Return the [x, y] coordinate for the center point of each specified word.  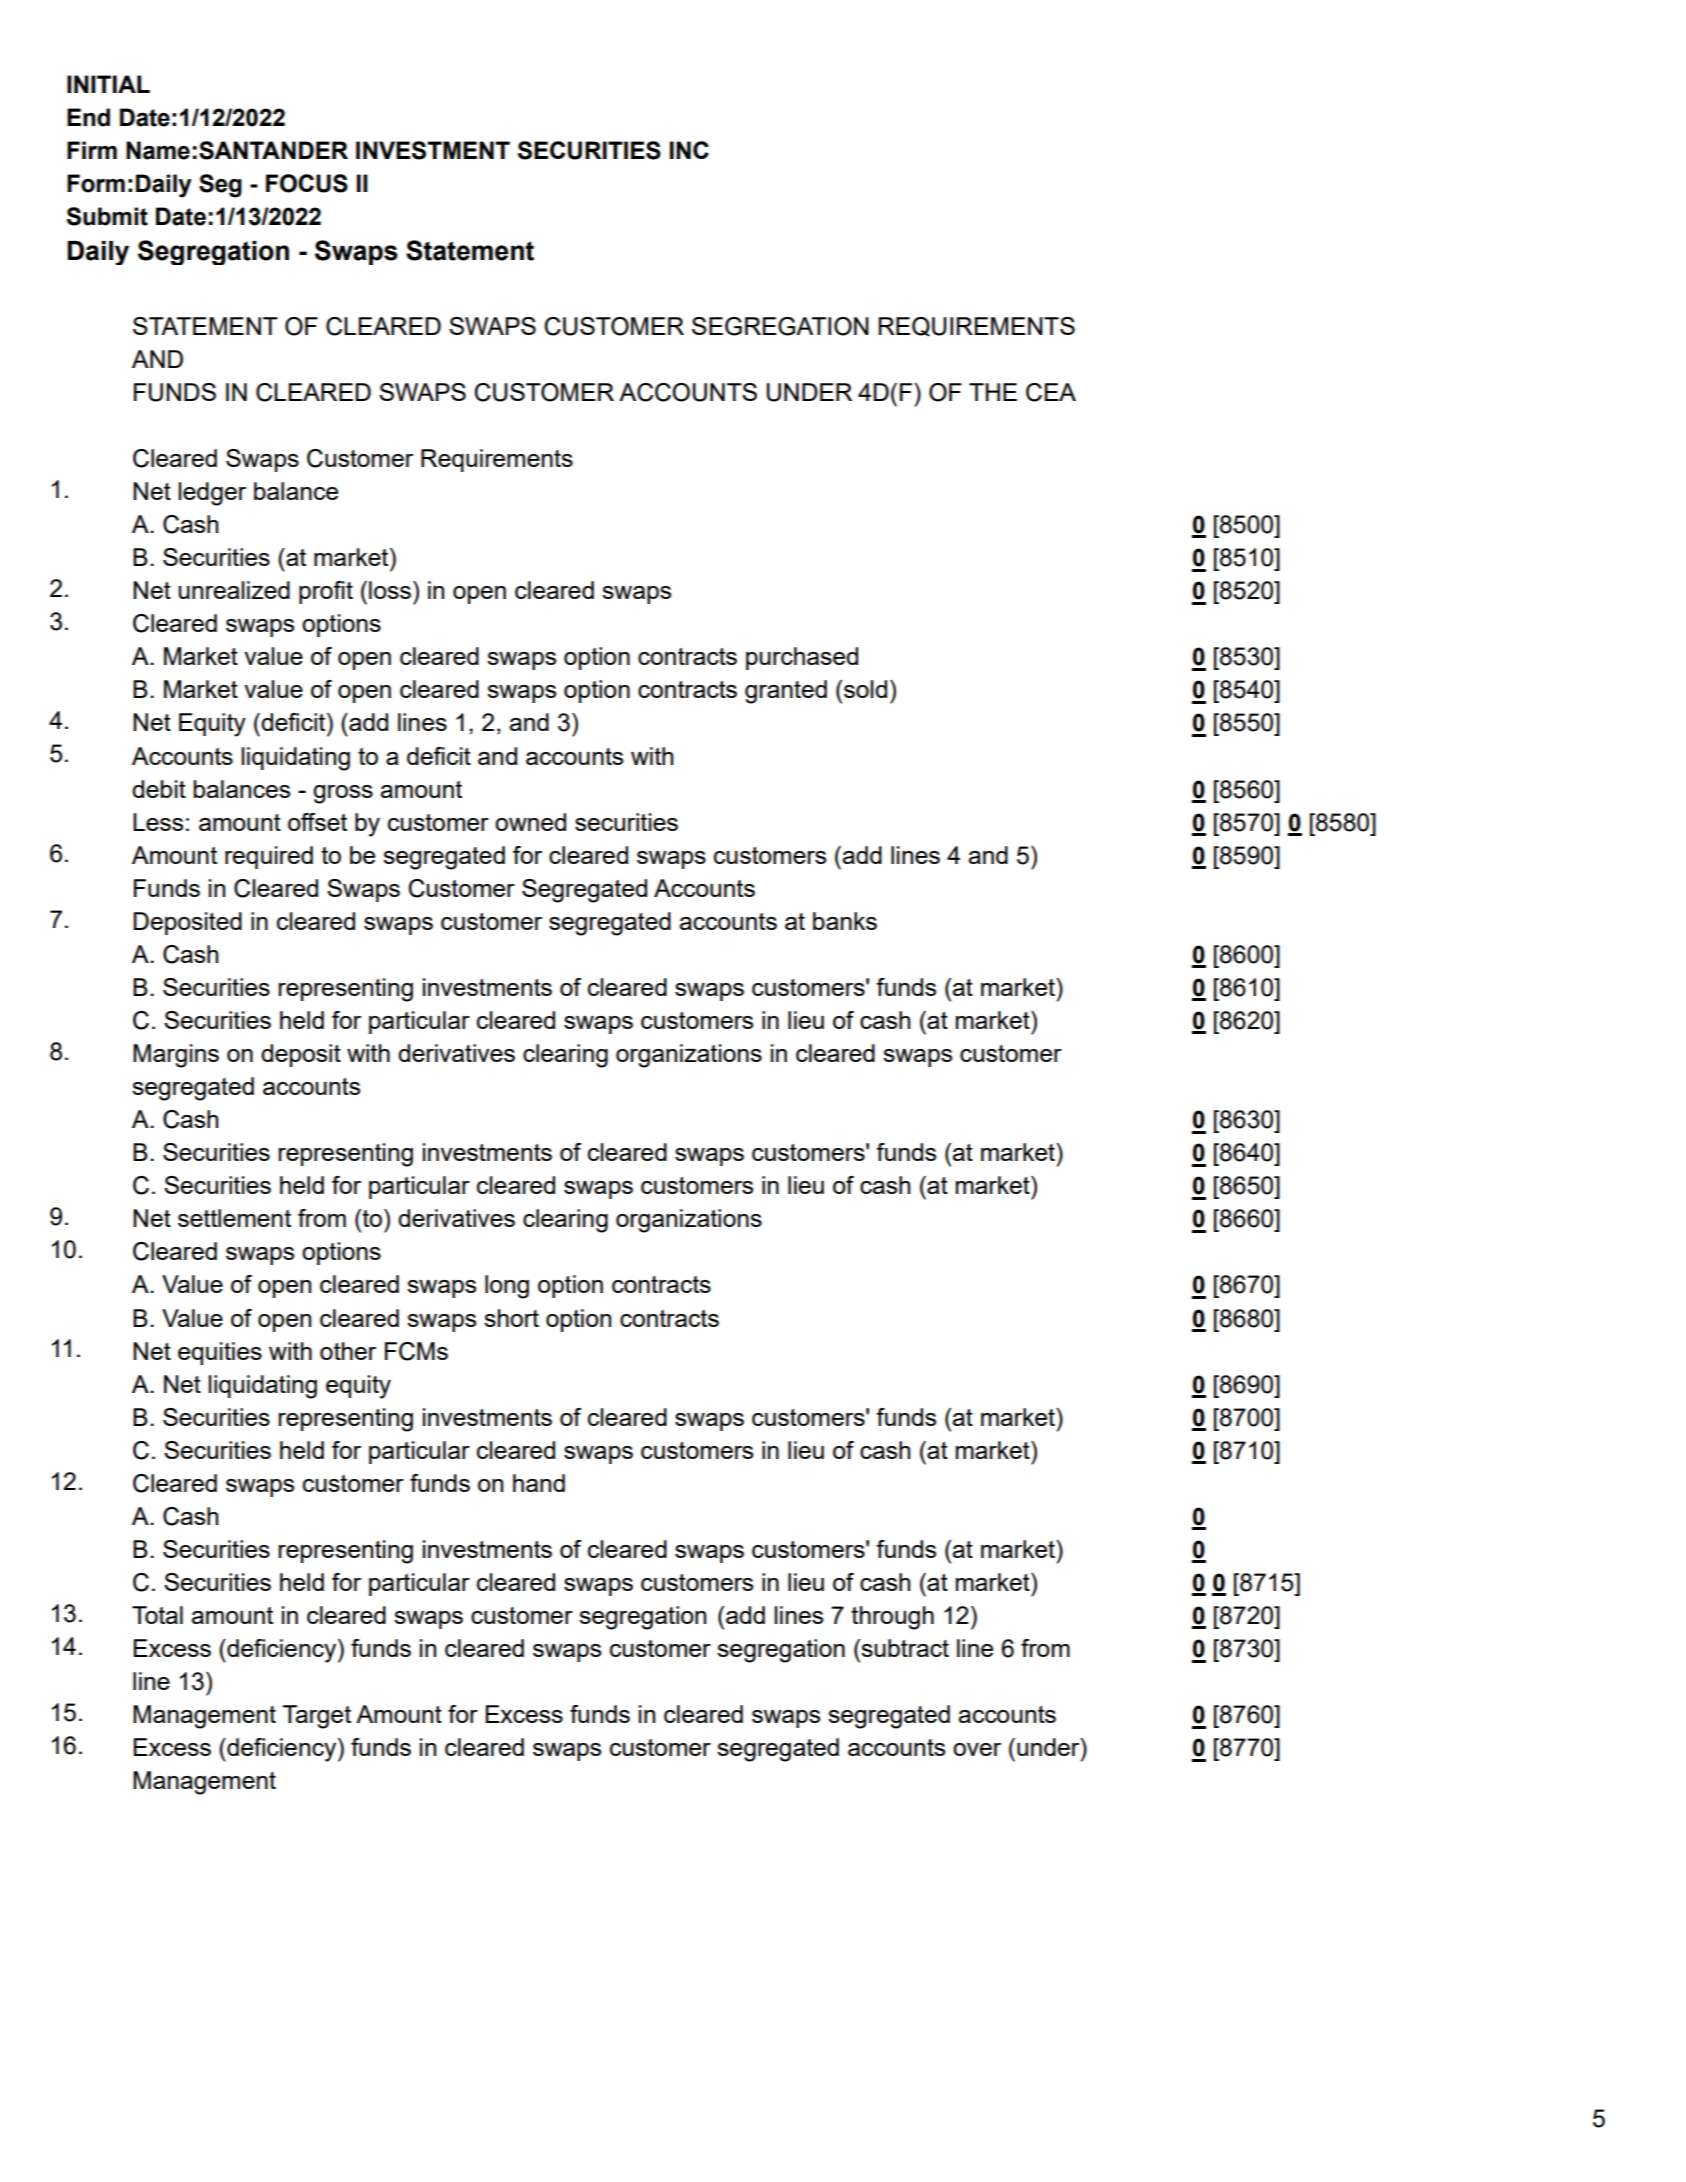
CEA [1051, 392]
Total [157, 1615]
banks [845, 921]
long [507, 1287]
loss [390, 590]
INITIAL [108, 84]
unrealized [234, 590]
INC [689, 150]
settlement [234, 1218]
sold [865, 689]
